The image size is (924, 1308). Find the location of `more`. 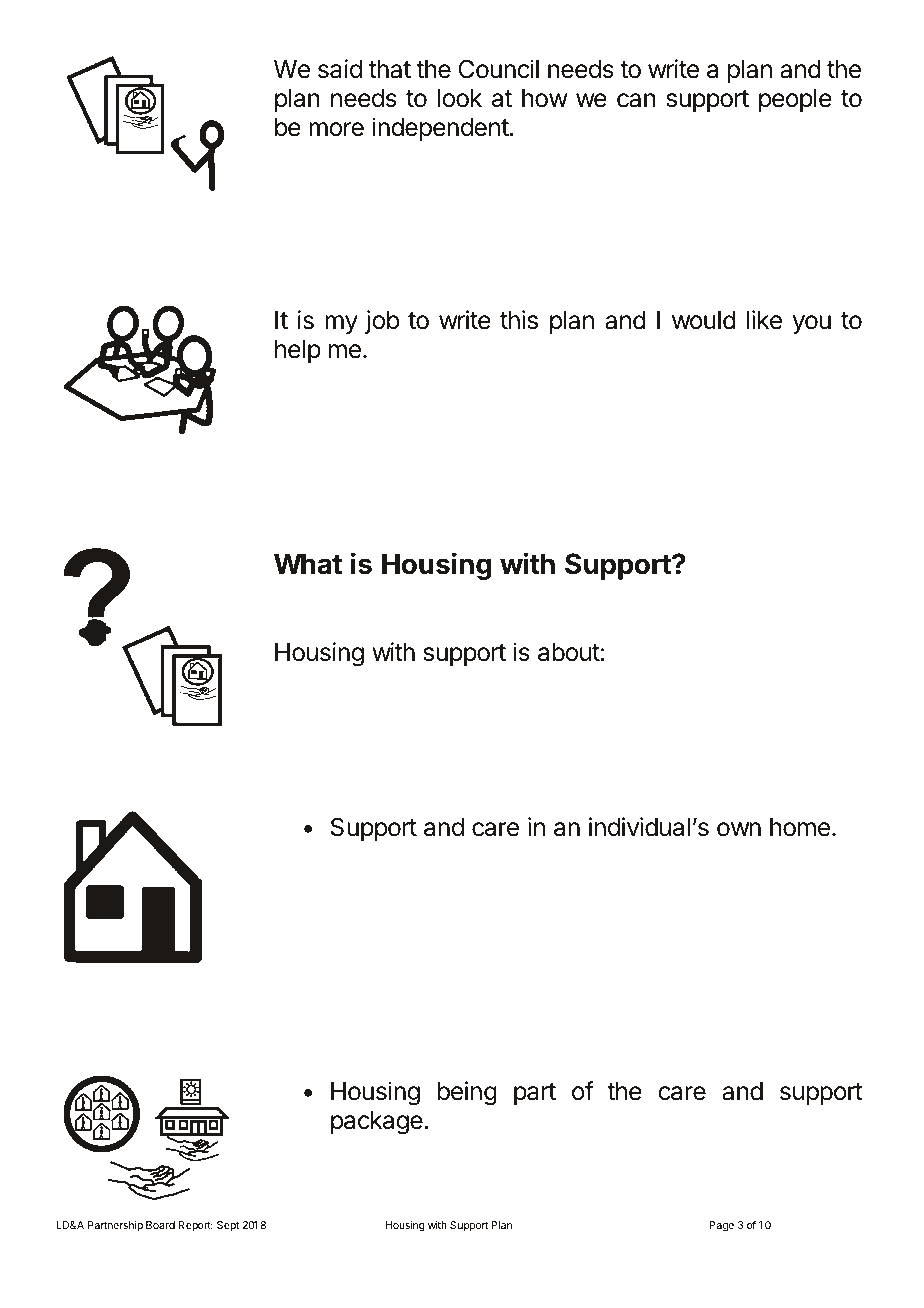

more is located at coordinates (336, 129).
